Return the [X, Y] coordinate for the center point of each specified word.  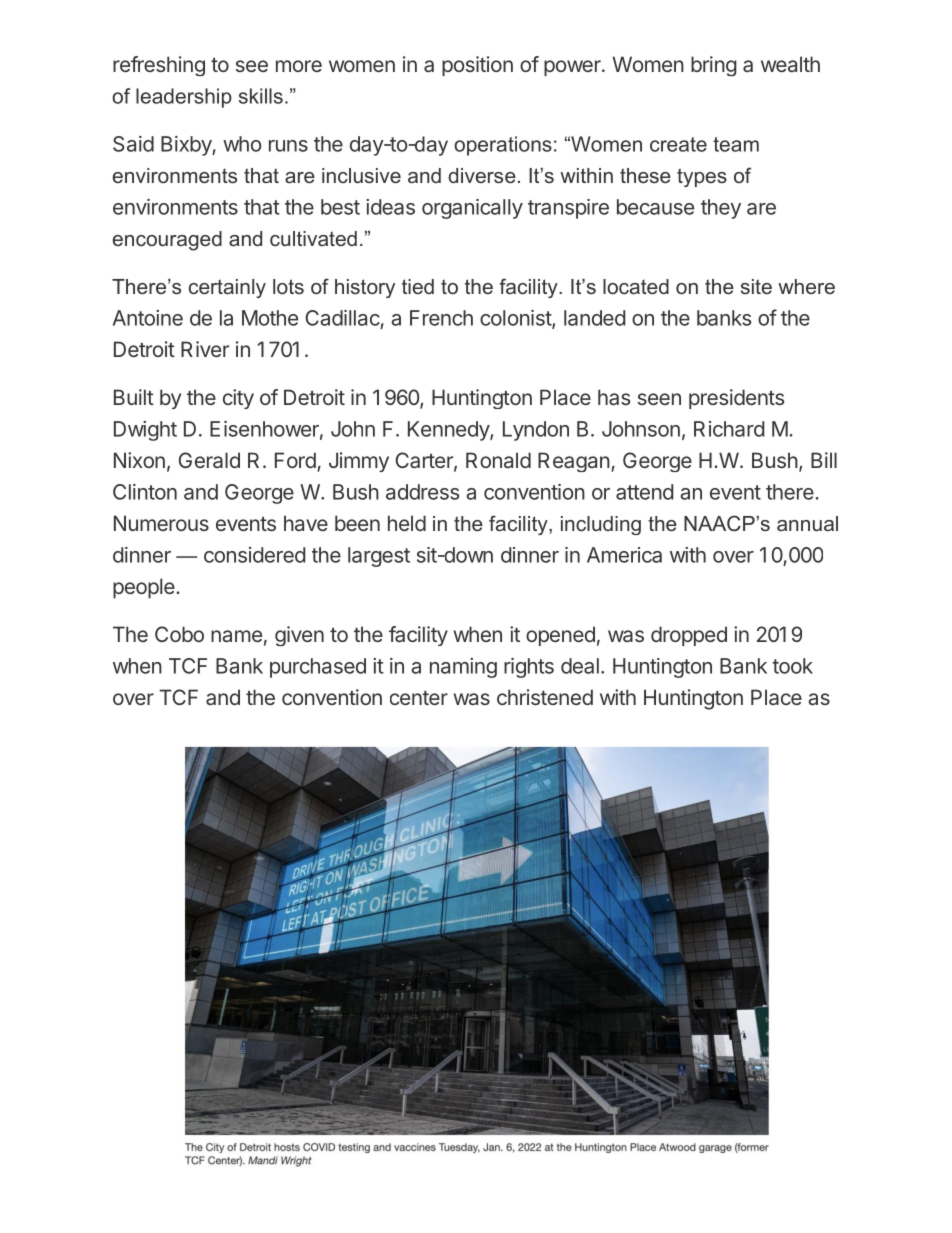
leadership [184, 98]
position [477, 66]
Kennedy [449, 431]
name [236, 636]
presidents [736, 399]
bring [714, 66]
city [238, 399]
